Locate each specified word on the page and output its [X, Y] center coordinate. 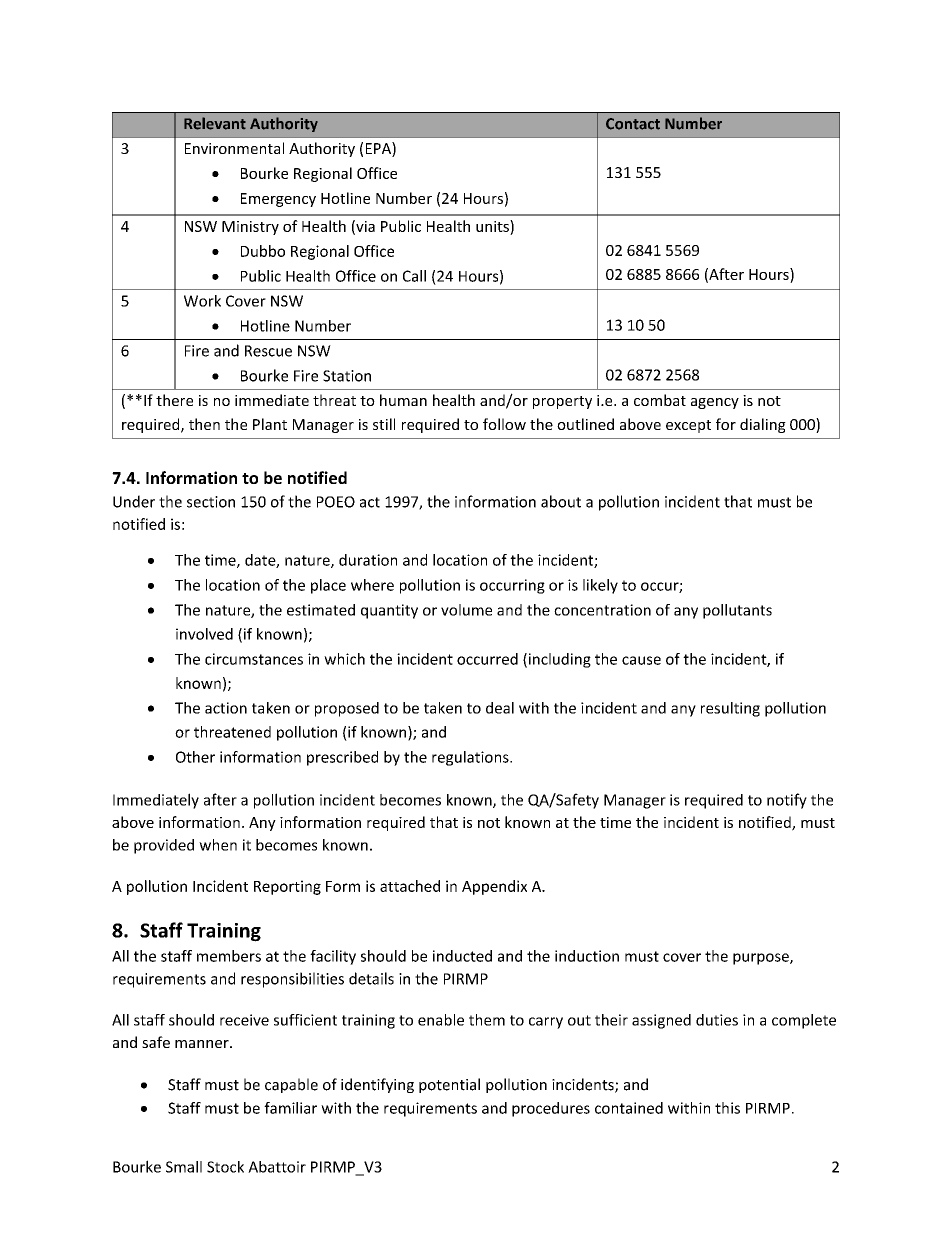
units [493, 226]
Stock [225, 1167]
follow [504, 424]
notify [787, 801]
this [727, 1108]
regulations [471, 758]
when [218, 845]
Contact [633, 124]
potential [449, 1085]
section [211, 502]
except [688, 426]
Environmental [234, 148]
